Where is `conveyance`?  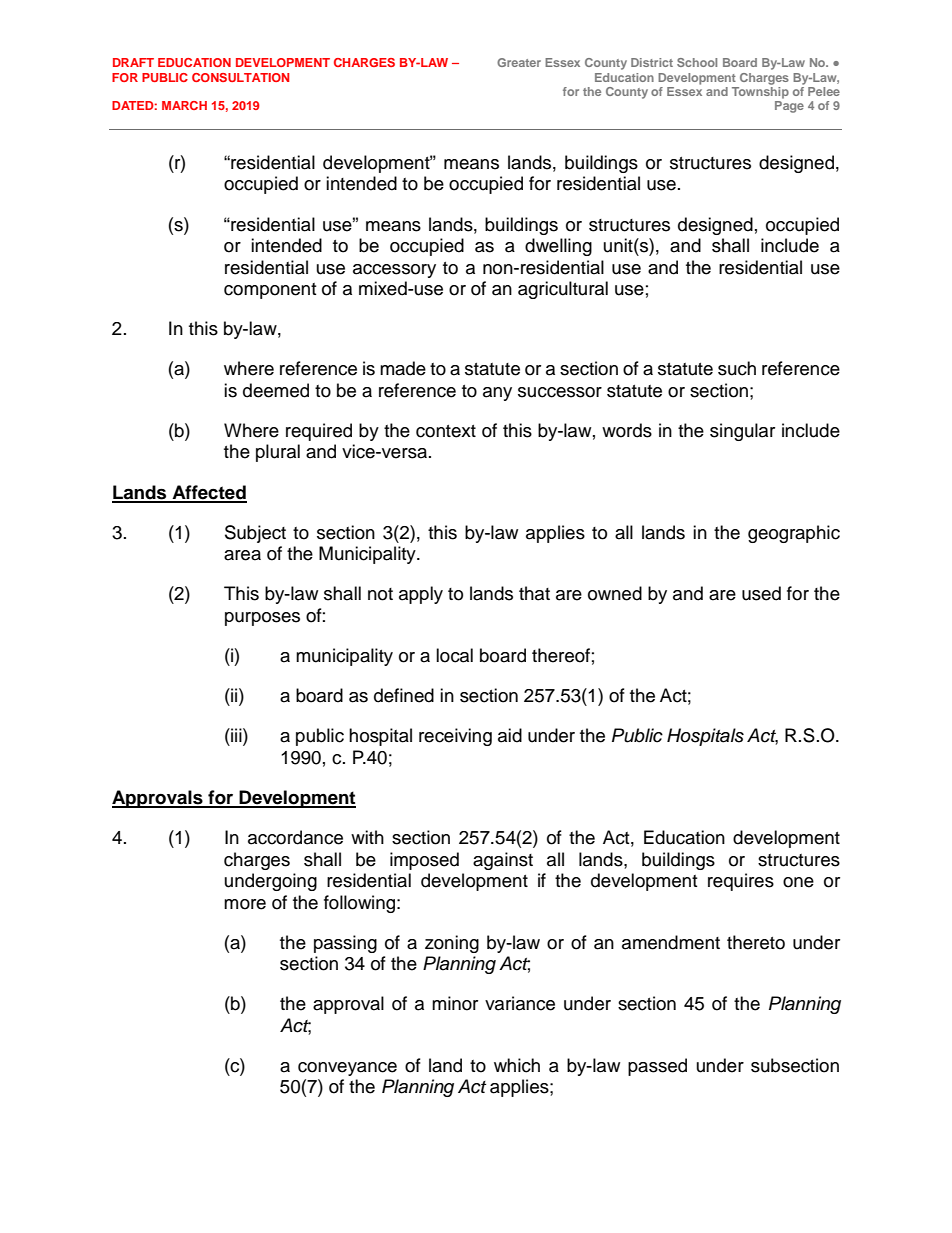 conveyance is located at coordinates (347, 1069).
